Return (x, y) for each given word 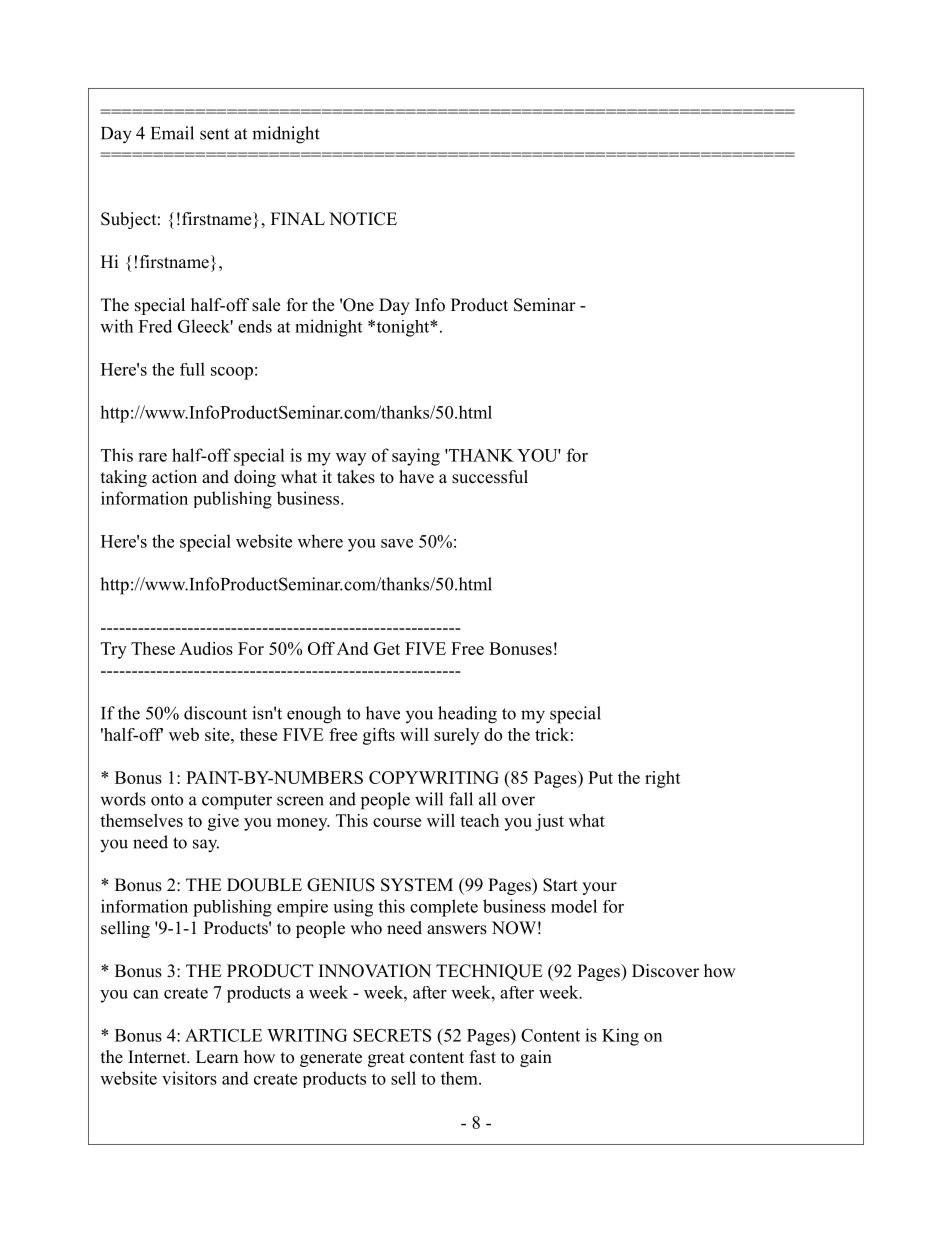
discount (215, 713)
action (174, 477)
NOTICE (363, 219)
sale (266, 305)
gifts (379, 736)
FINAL (298, 218)
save (397, 543)
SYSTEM (417, 885)
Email (172, 133)
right (663, 779)
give (223, 822)
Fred (155, 326)
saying (416, 457)
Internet (158, 1057)
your (599, 888)
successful (490, 477)
